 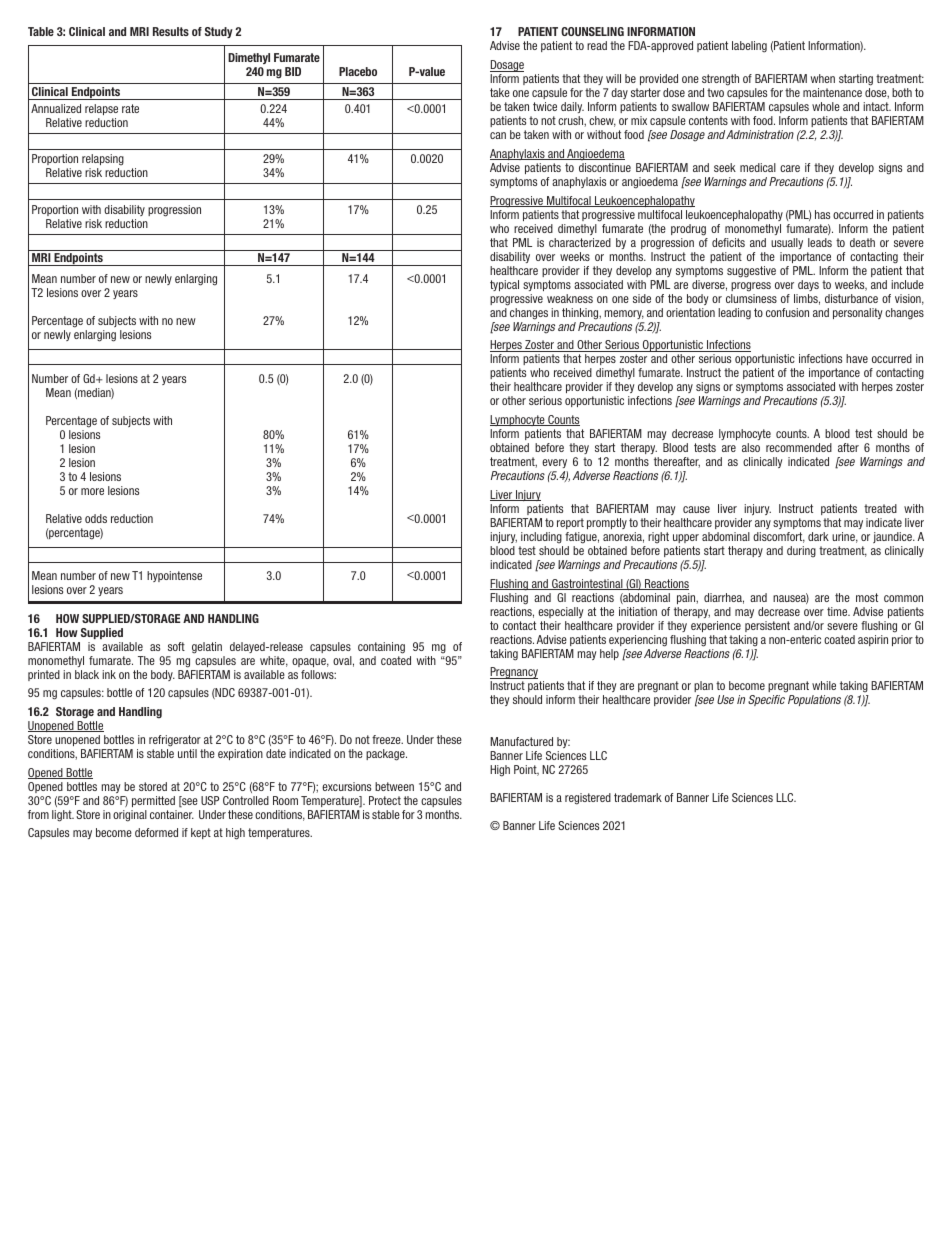 I want to click on Placebo, so click(x=358, y=71).
